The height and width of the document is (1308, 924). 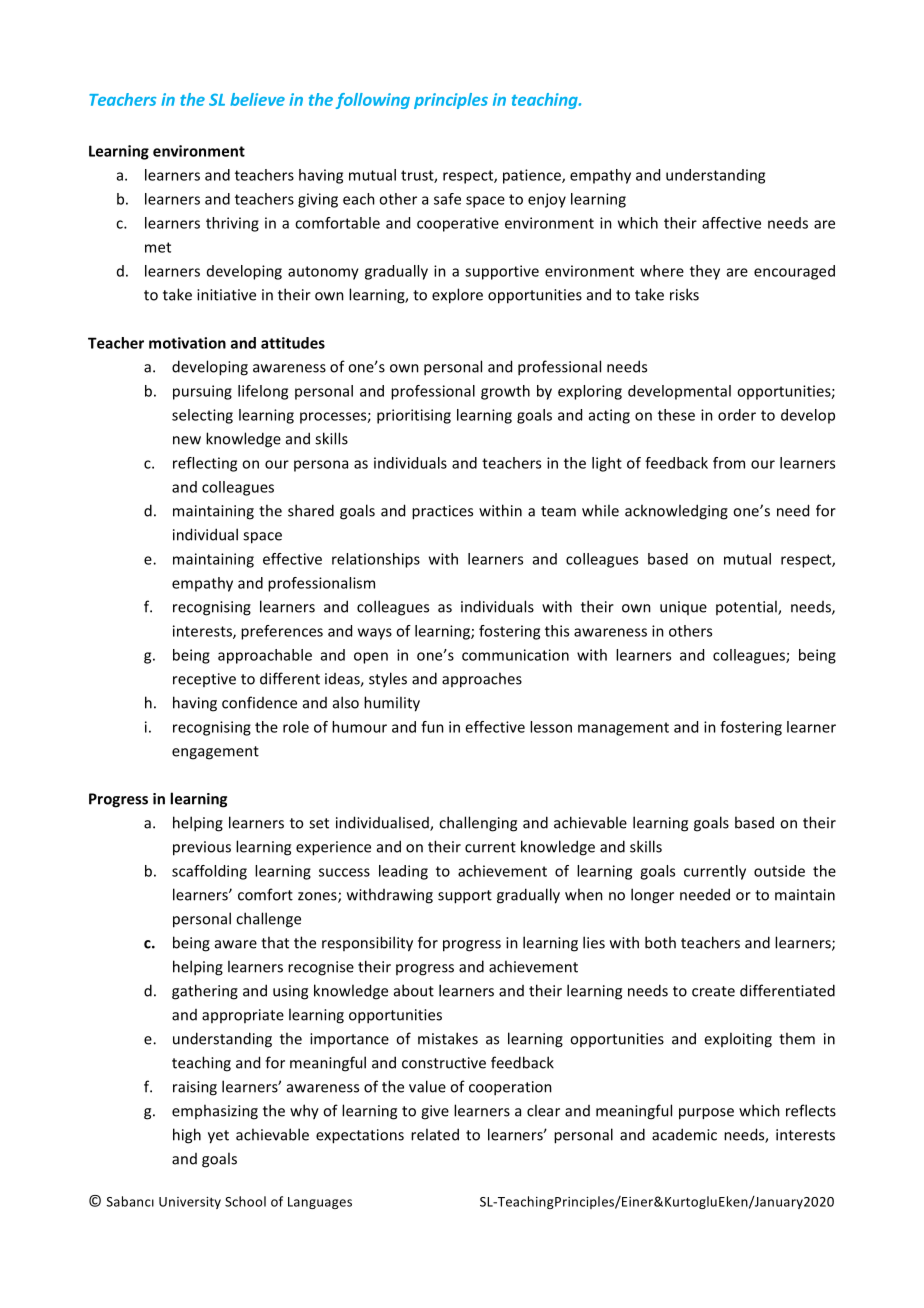 What do you see at coordinates (515, 655) in the document?
I see `communication` at bounding box center [515, 655].
